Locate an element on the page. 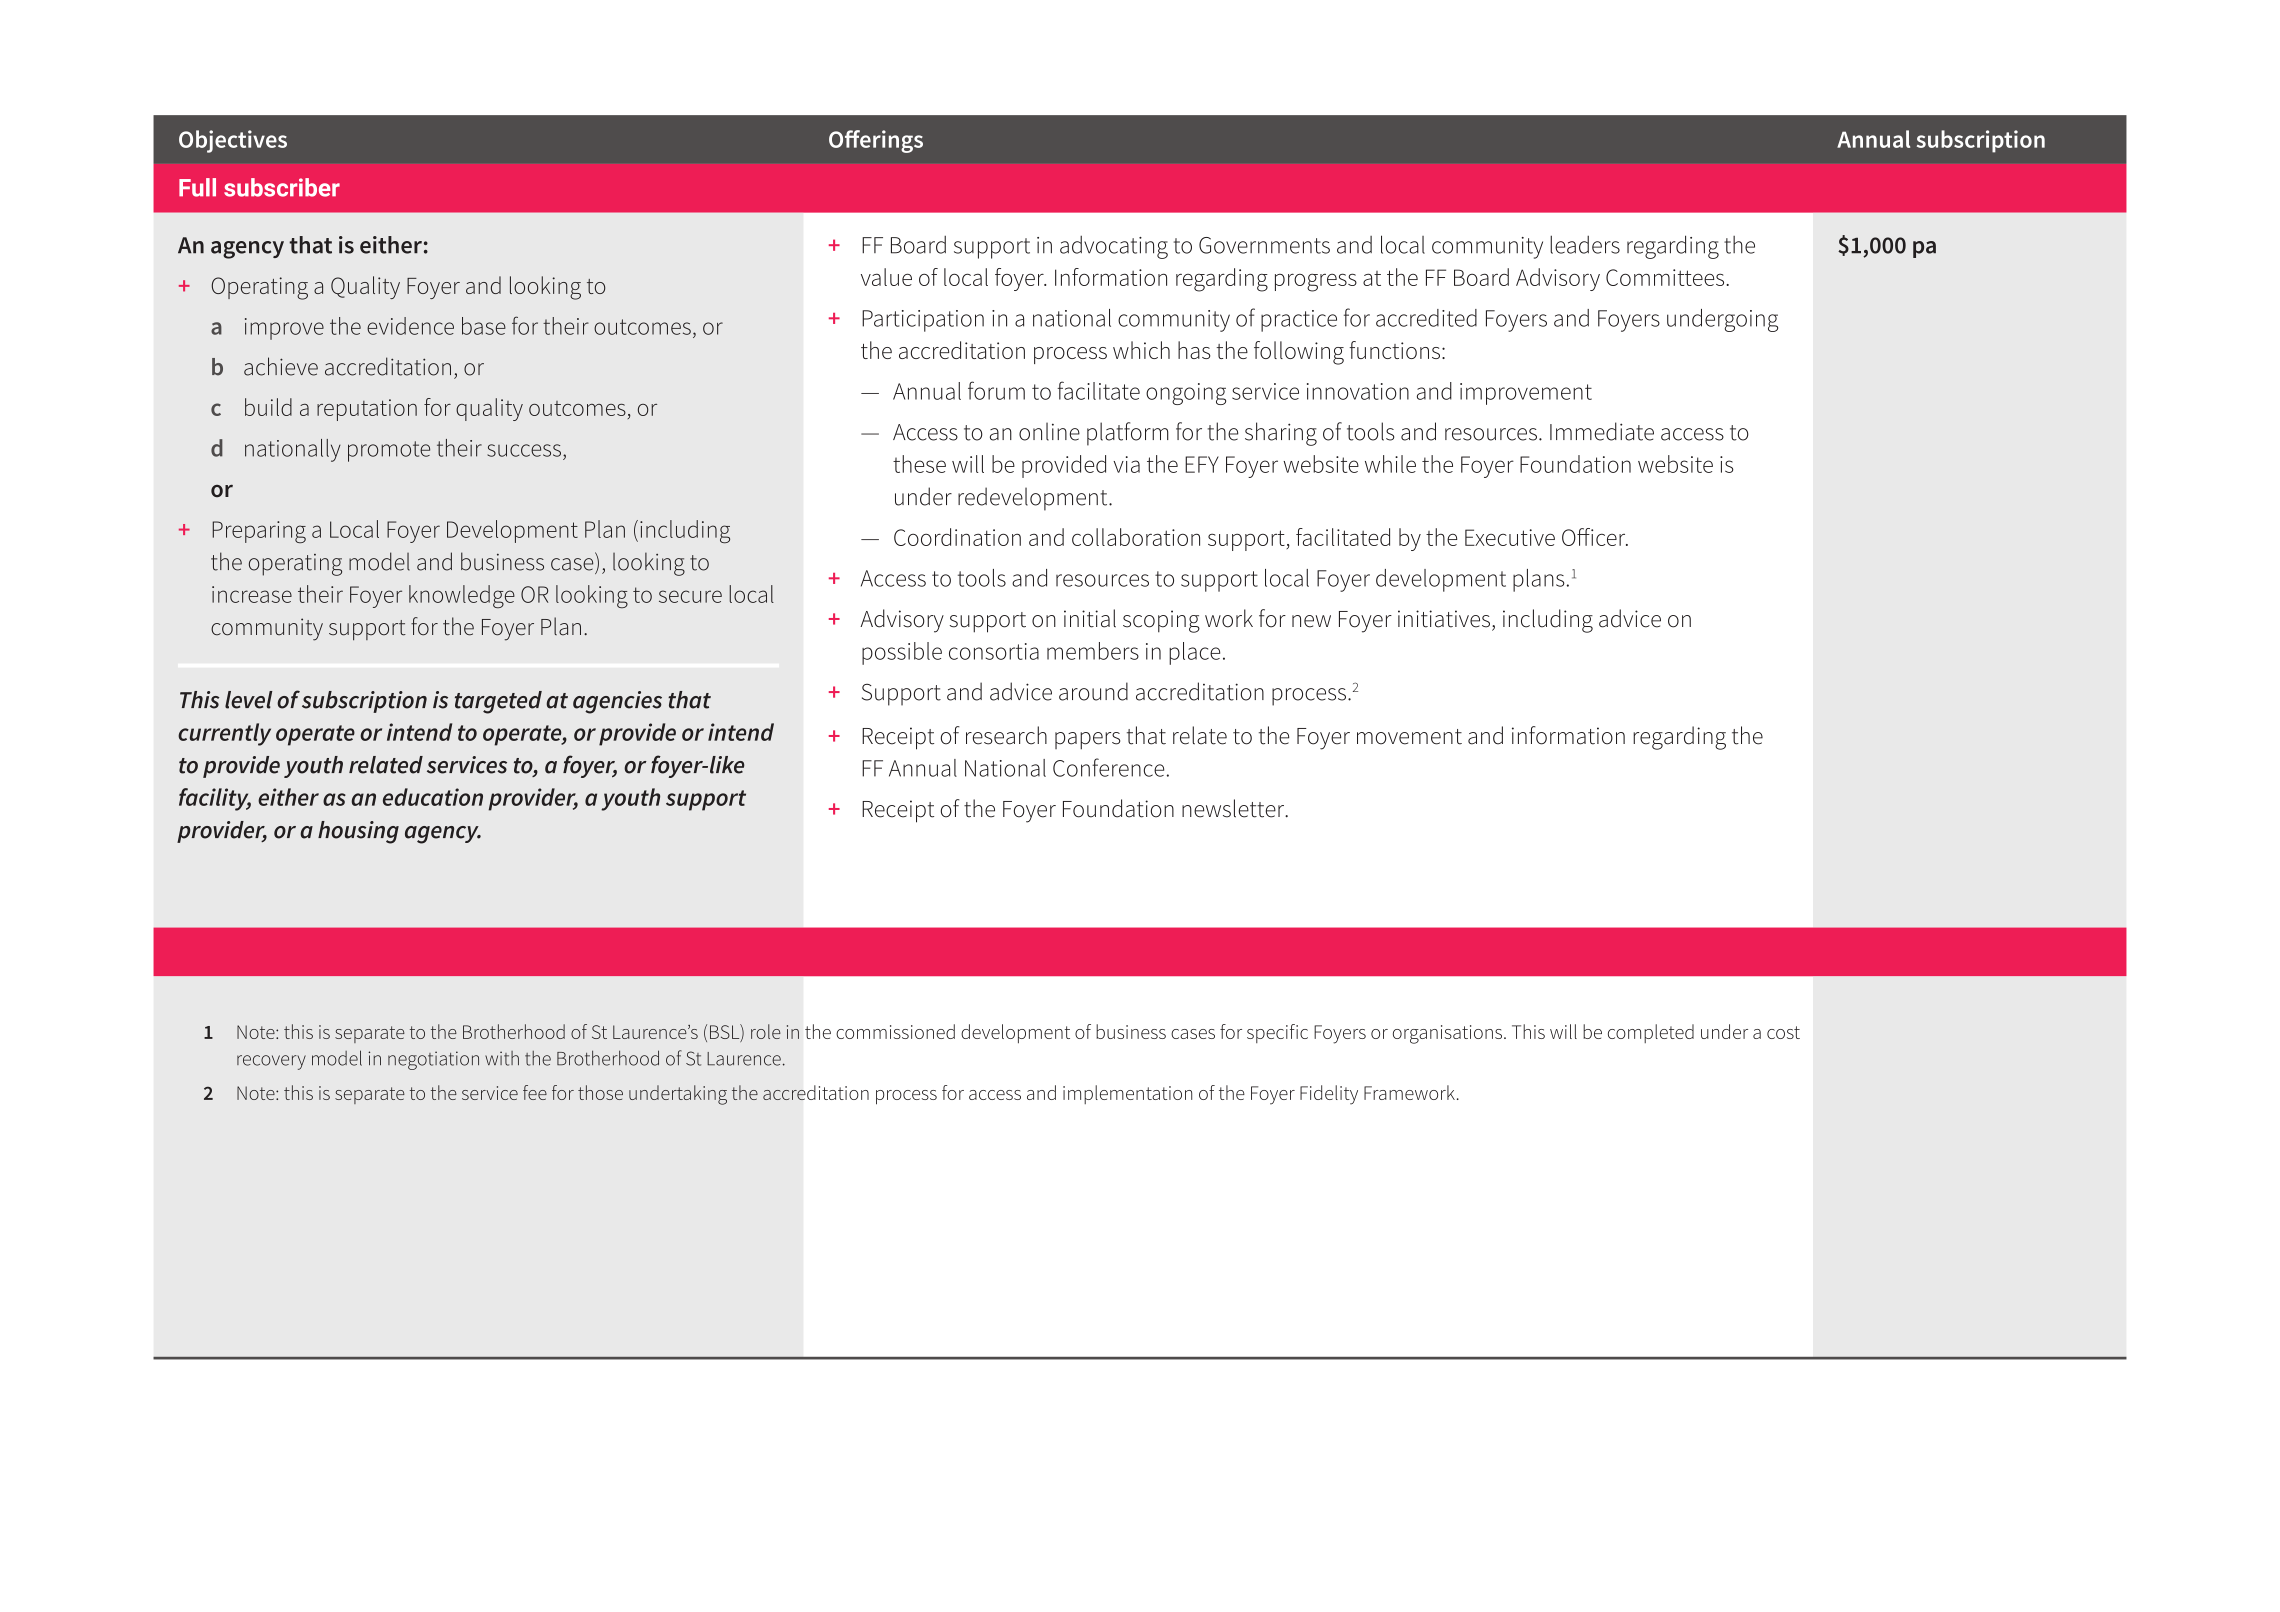 This page has height=1612, width=2280. these is located at coordinates (919, 464).
